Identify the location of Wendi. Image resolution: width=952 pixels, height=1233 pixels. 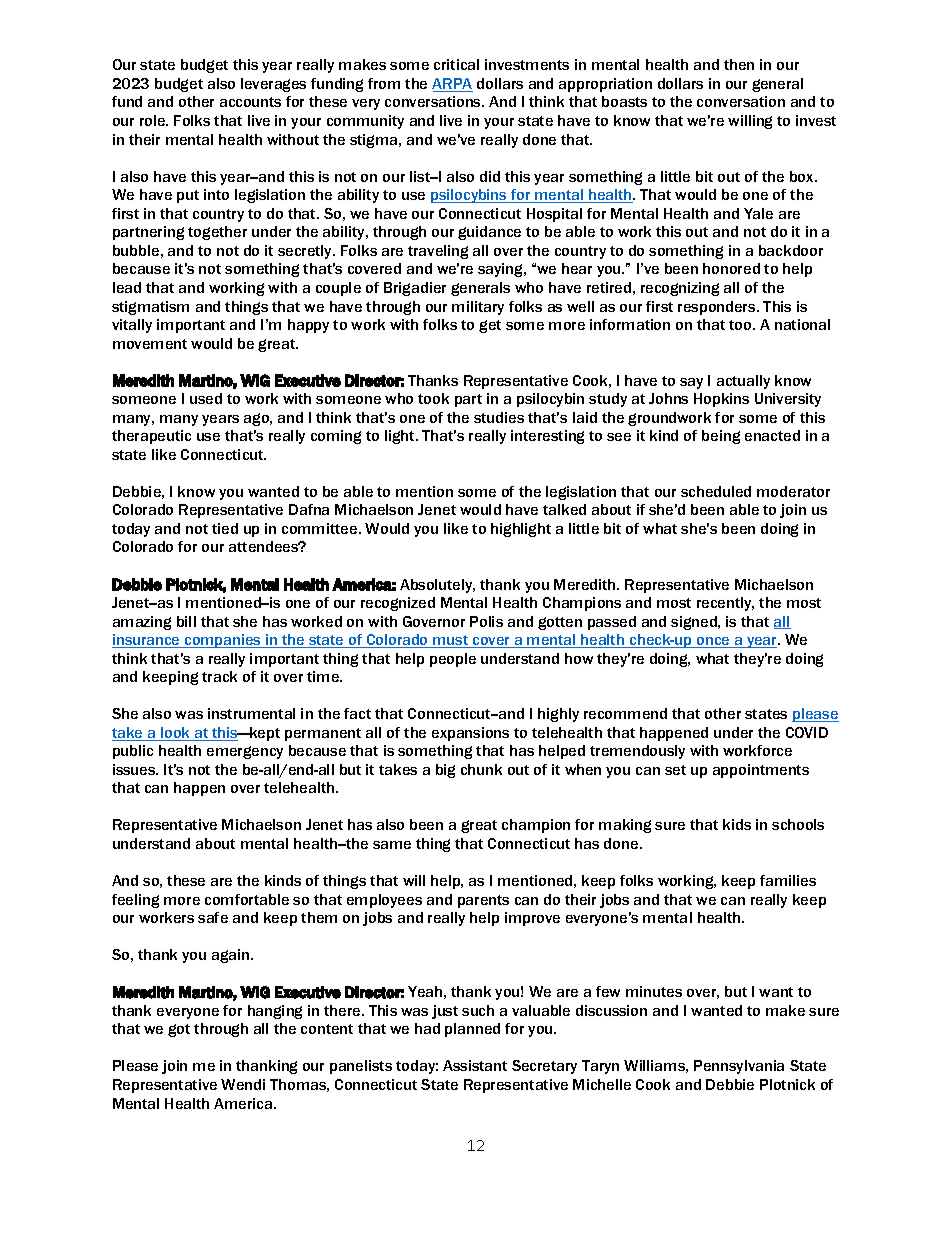
(243, 1084).
